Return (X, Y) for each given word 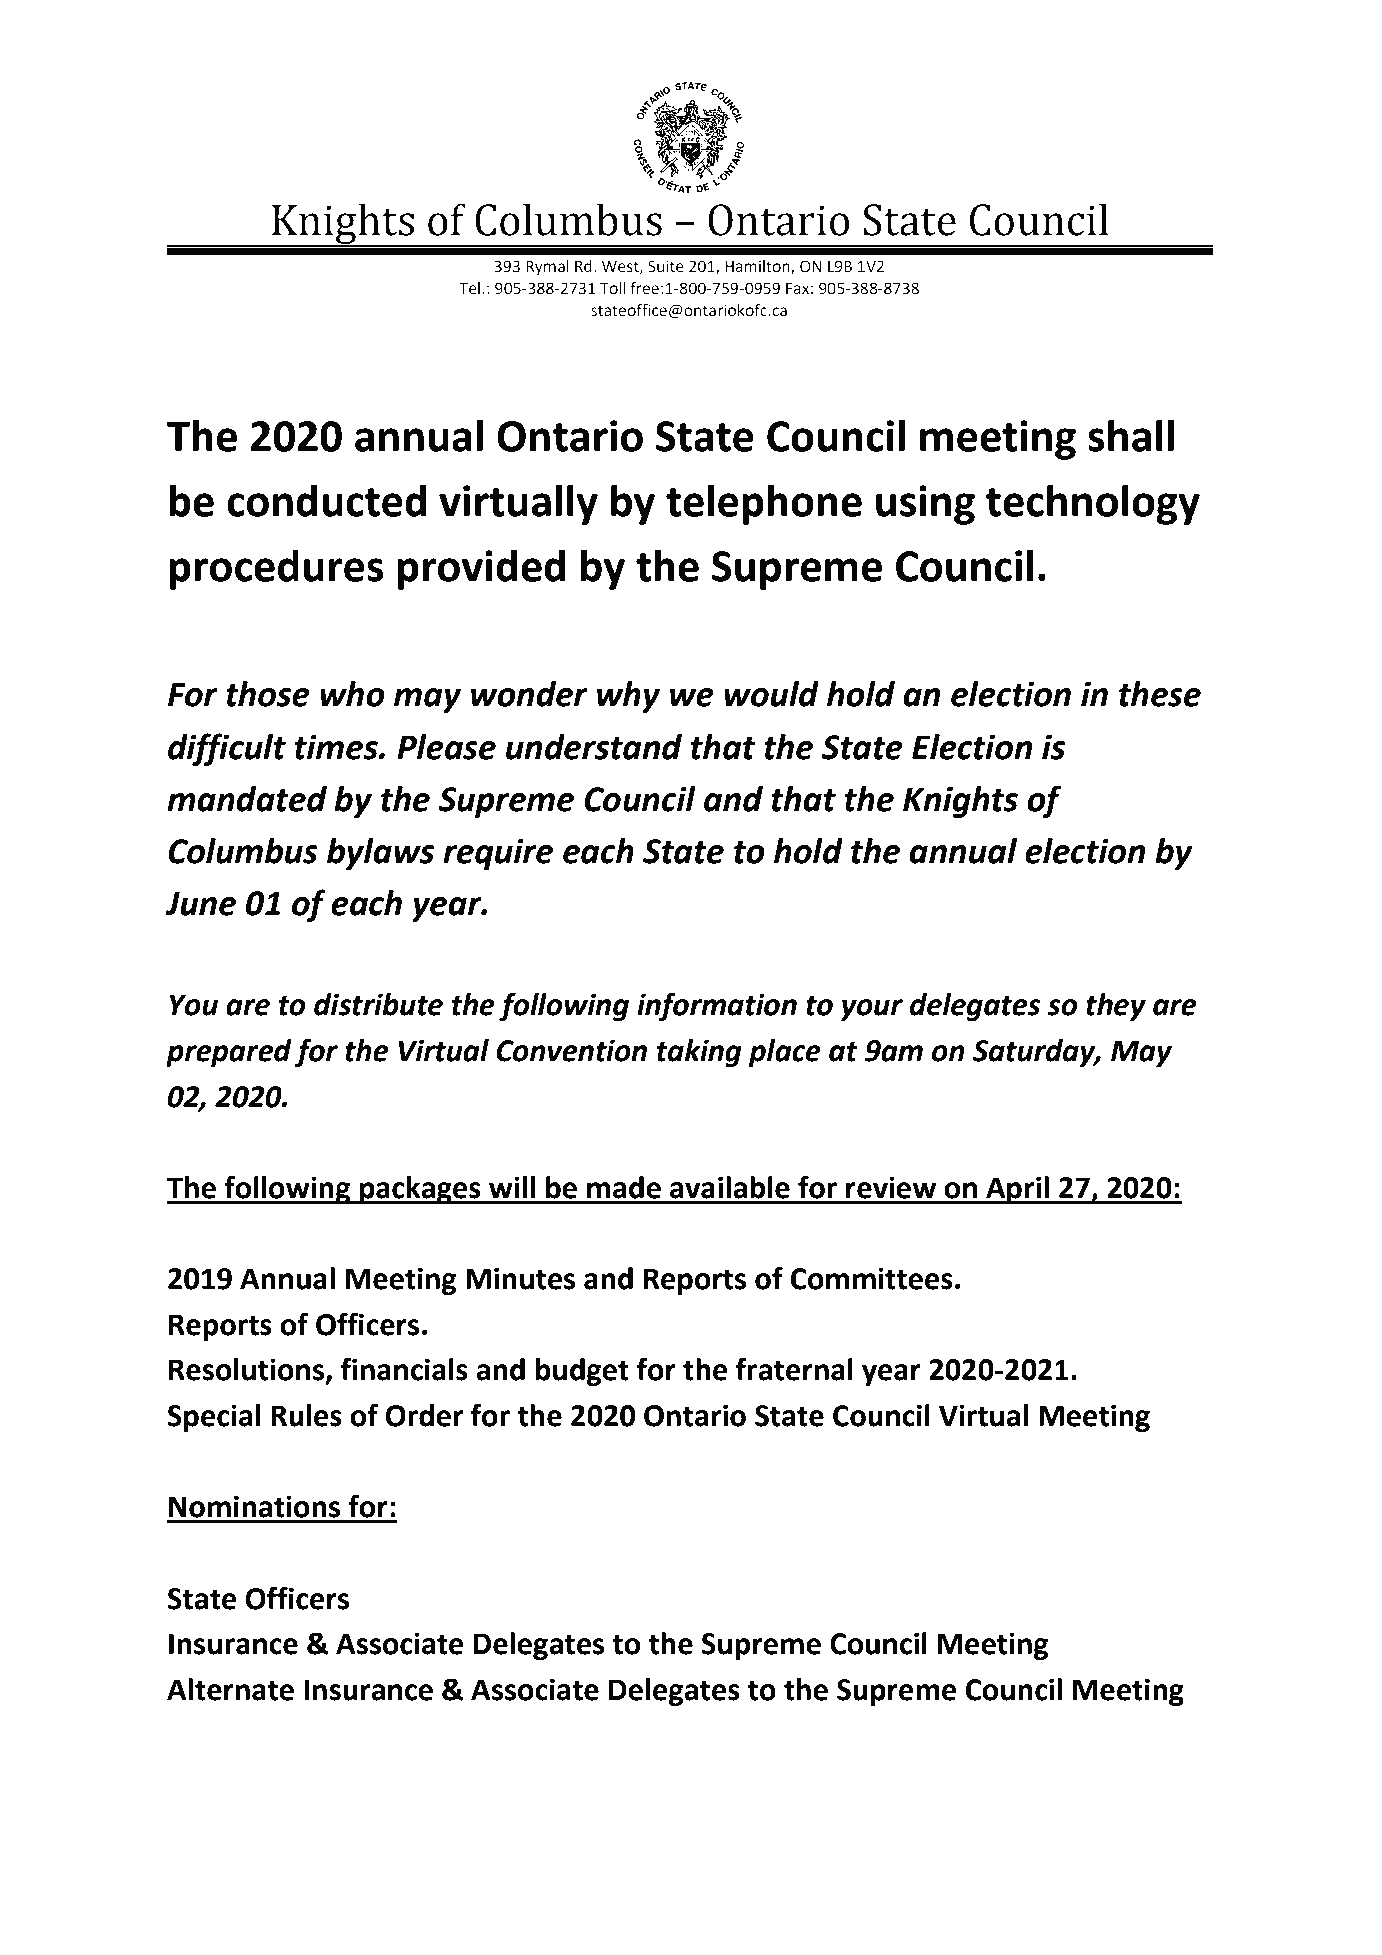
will (512, 1187)
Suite (666, 266)
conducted (327, 500)
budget (582, 1372)
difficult (227, 749)
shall (1131, 435)
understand (594, 747)
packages (420, 1190)
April (1017, 1190)
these (1160, 694)
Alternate (230, 1689)
